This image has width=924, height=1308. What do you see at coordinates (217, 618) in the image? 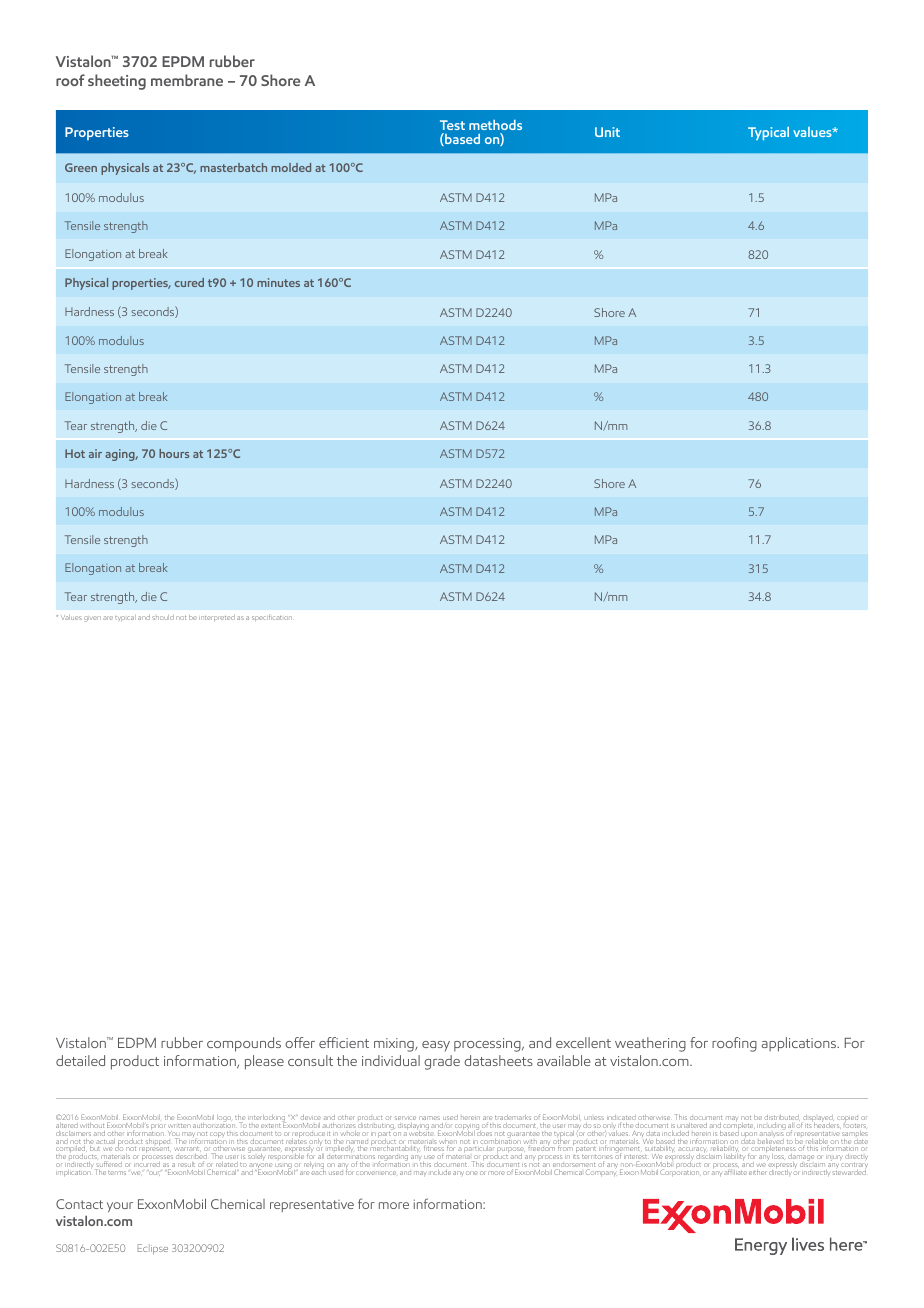
I see `interpreted` at bounding box center [217, 618].
